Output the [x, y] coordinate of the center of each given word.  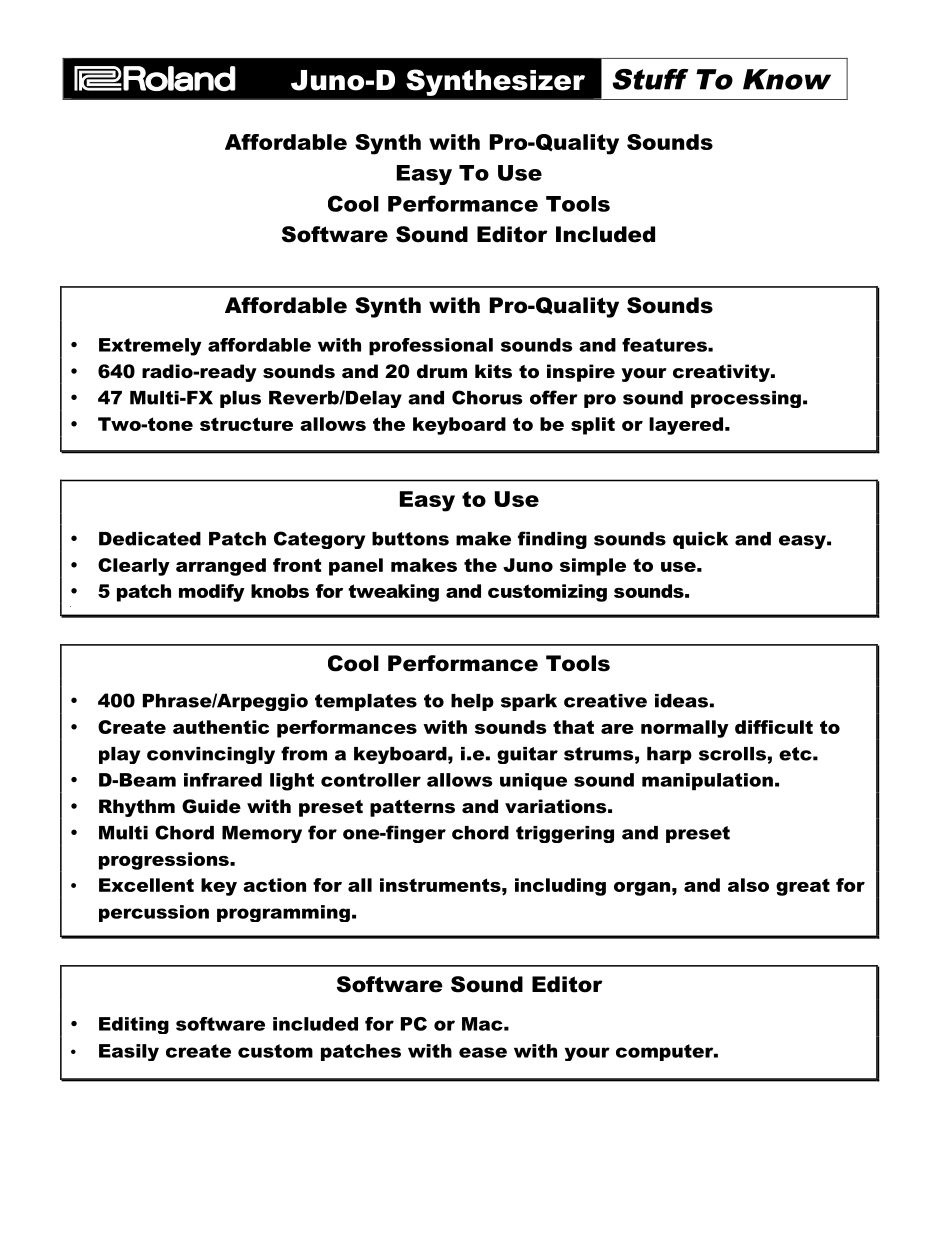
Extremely [150, 347]
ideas [681, 701]
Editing [134, 1025]
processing [746, 399]
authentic [221, 727]
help [472, 702]
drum [442, 371]
